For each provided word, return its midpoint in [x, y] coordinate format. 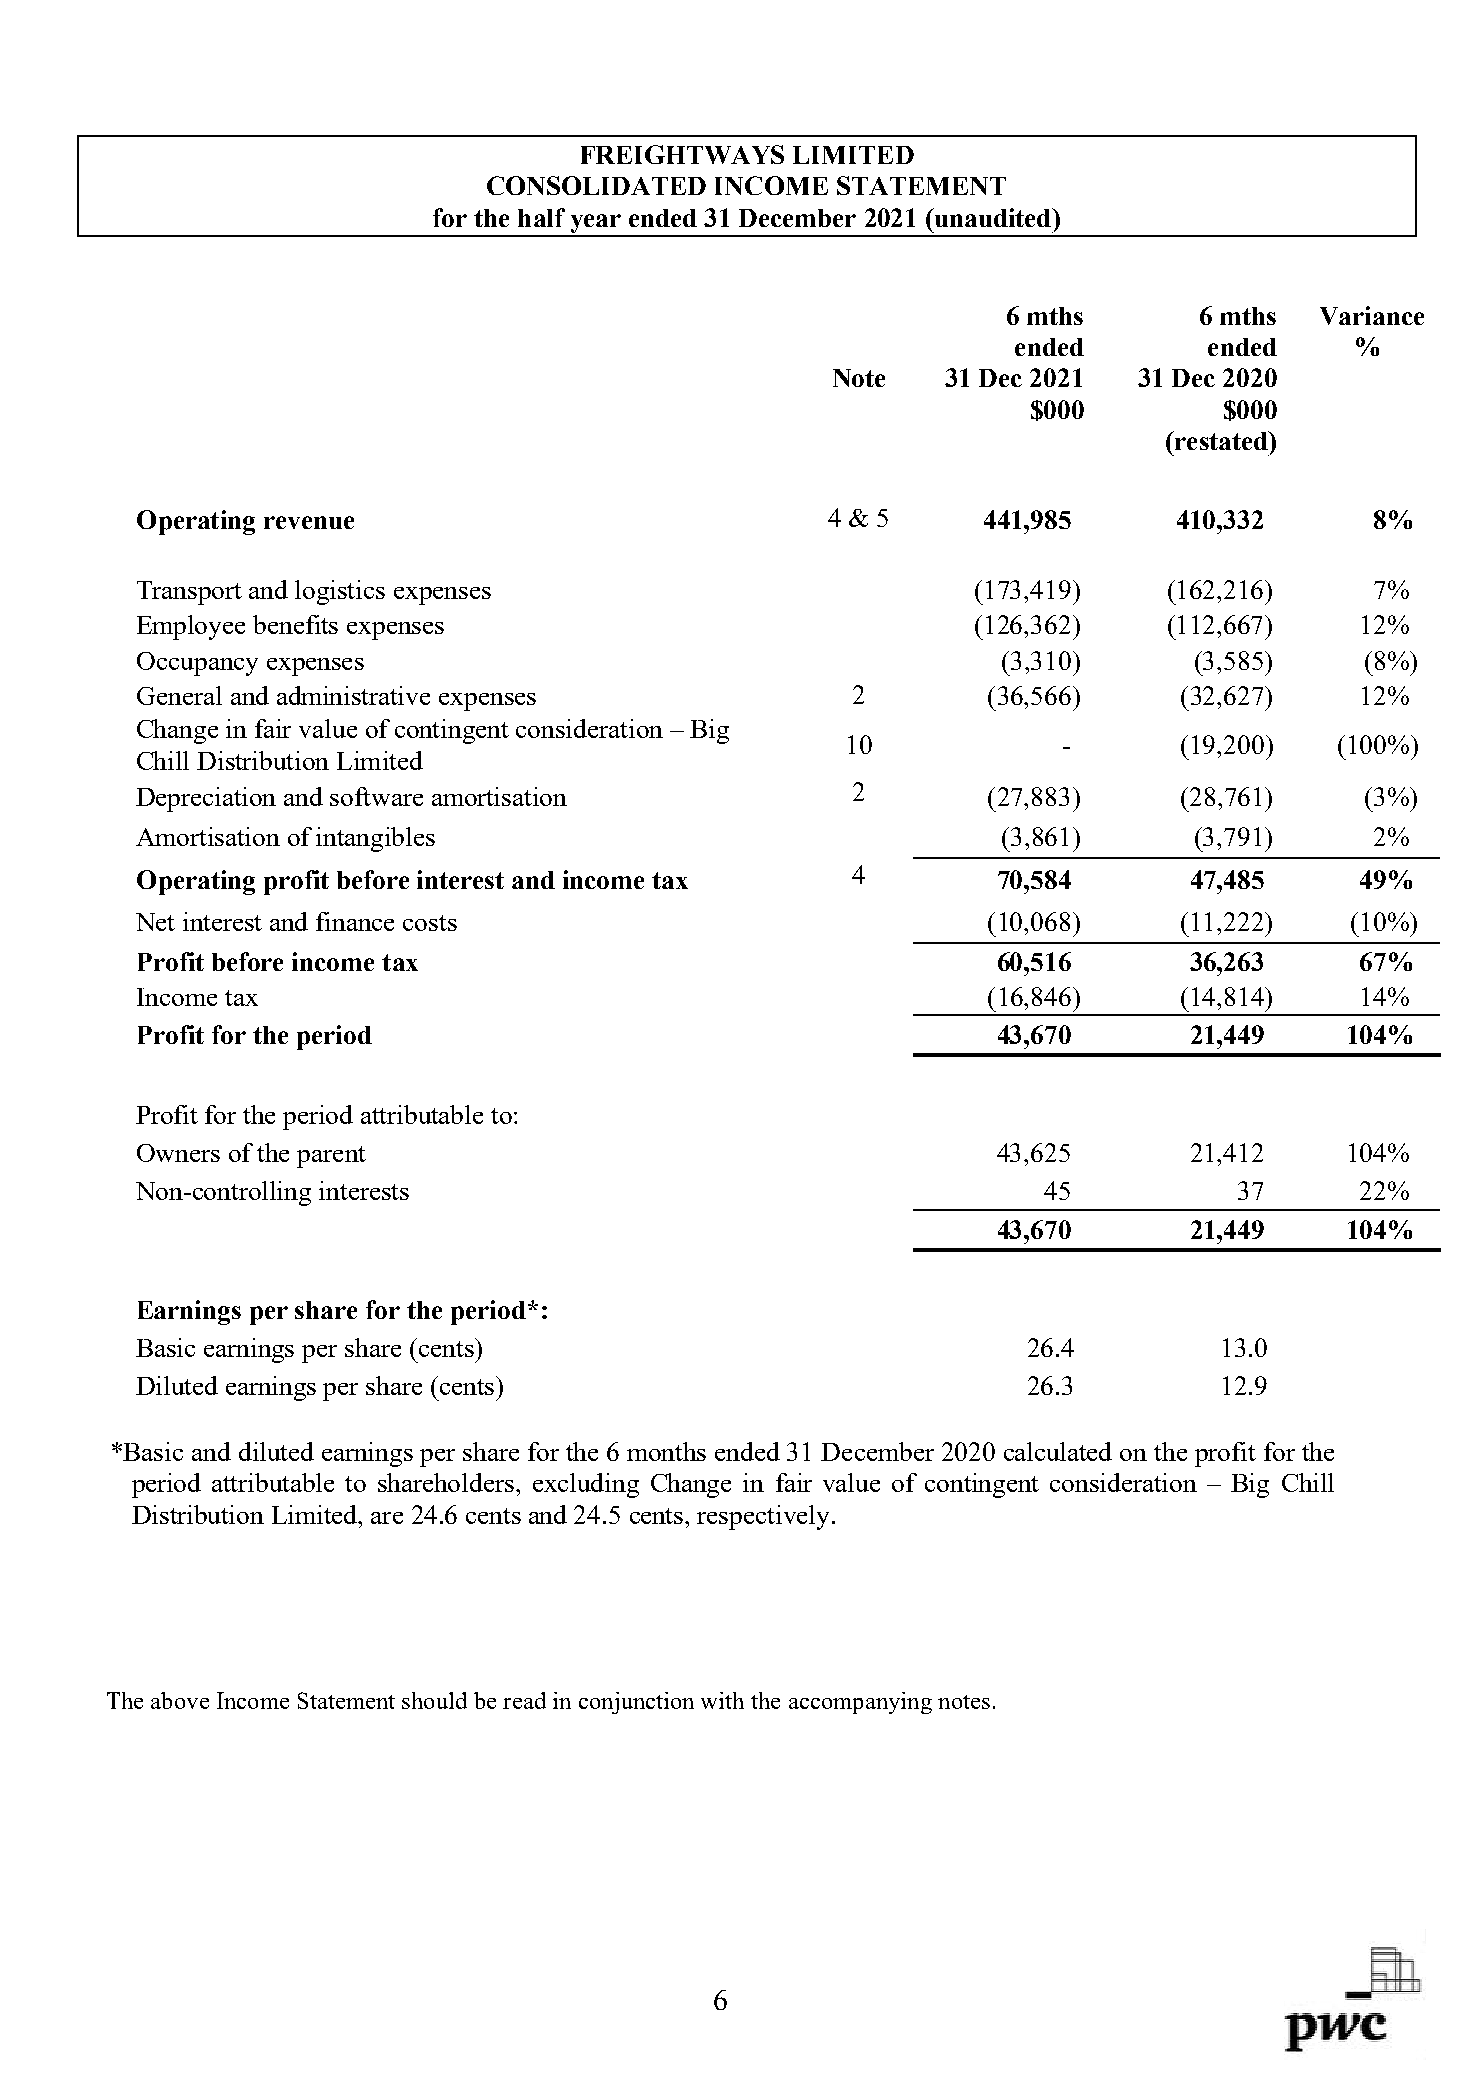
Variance [1372, 315]
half [541, 217]
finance [355, 921]
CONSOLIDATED [596, 185]
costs [430, 923]
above [180, 1700]
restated [1221, 440]
